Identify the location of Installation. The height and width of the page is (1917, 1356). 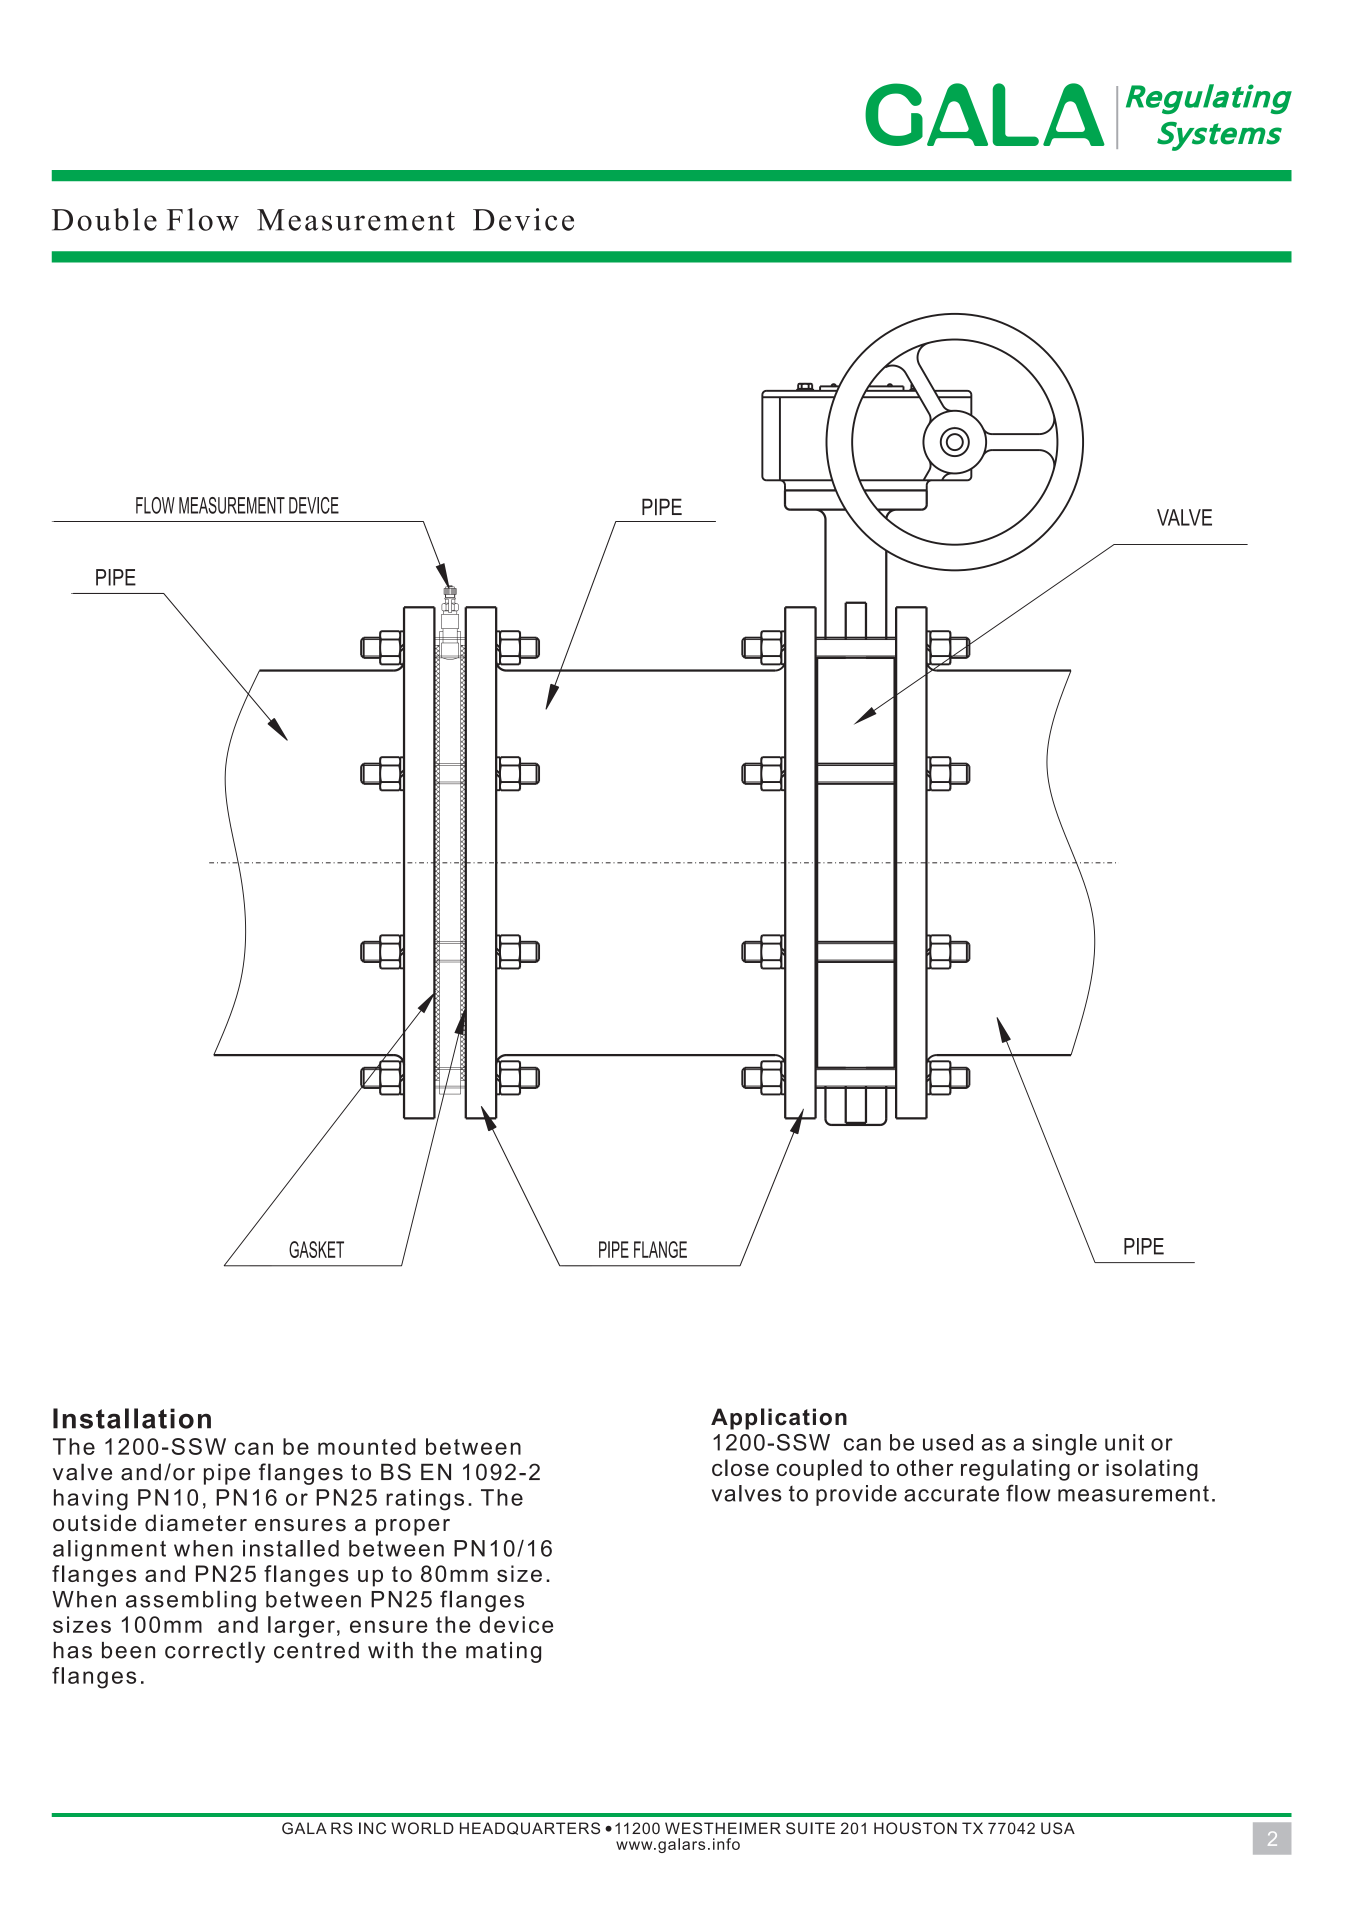
(132, 1418).
